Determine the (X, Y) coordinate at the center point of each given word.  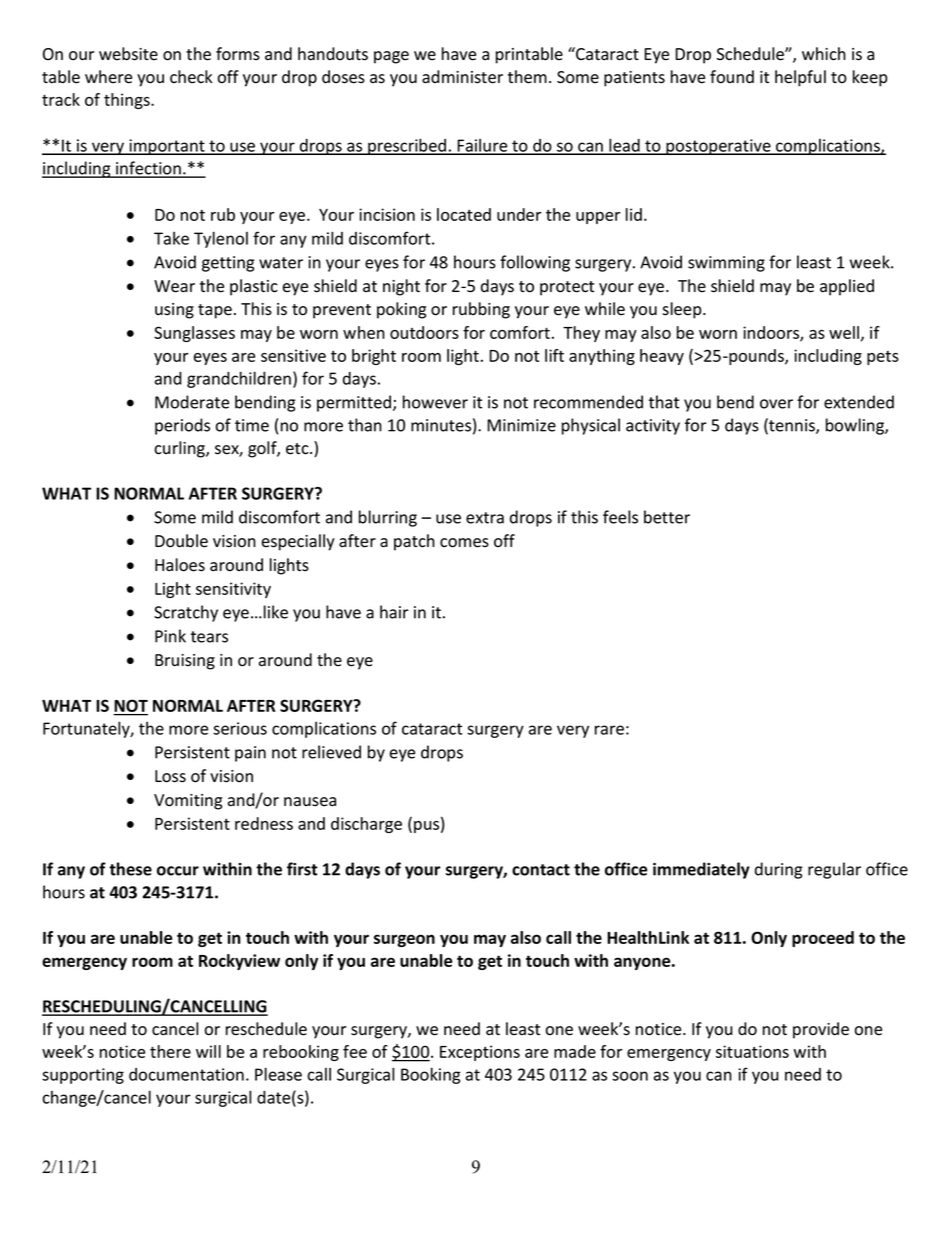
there (170, 1051)
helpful (800, 78)
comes (464, 543)
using (174, 311)
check (191, 77)
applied (847, 287)
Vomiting (188, 802)
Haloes (180, 565)
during (778, 870)
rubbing (481, 310)
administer (462, 77)
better (667, 517)
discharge (366, 825)
